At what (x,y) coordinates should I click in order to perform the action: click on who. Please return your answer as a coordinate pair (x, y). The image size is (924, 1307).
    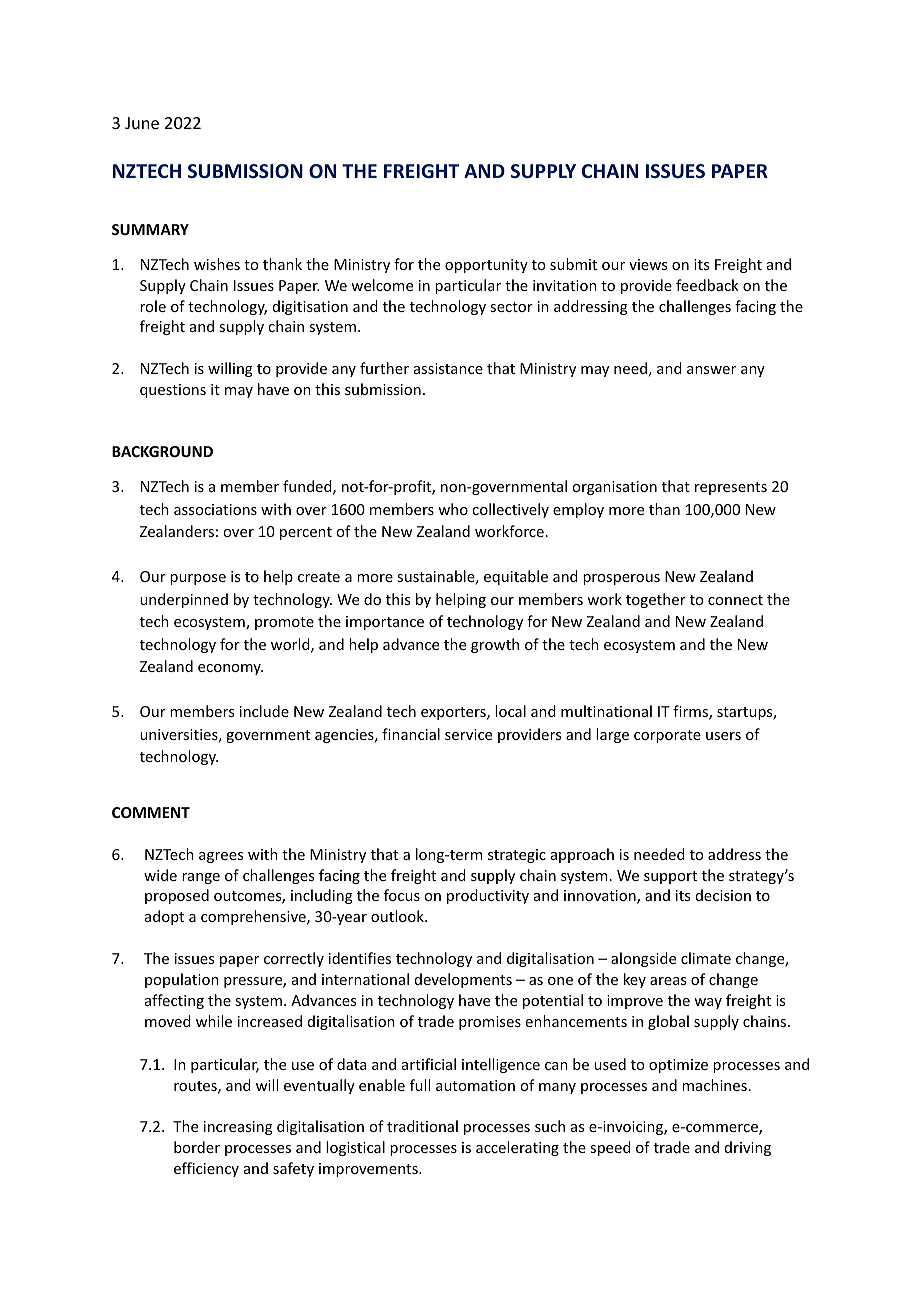
    Looking at the image, I should click on (453, 509).
